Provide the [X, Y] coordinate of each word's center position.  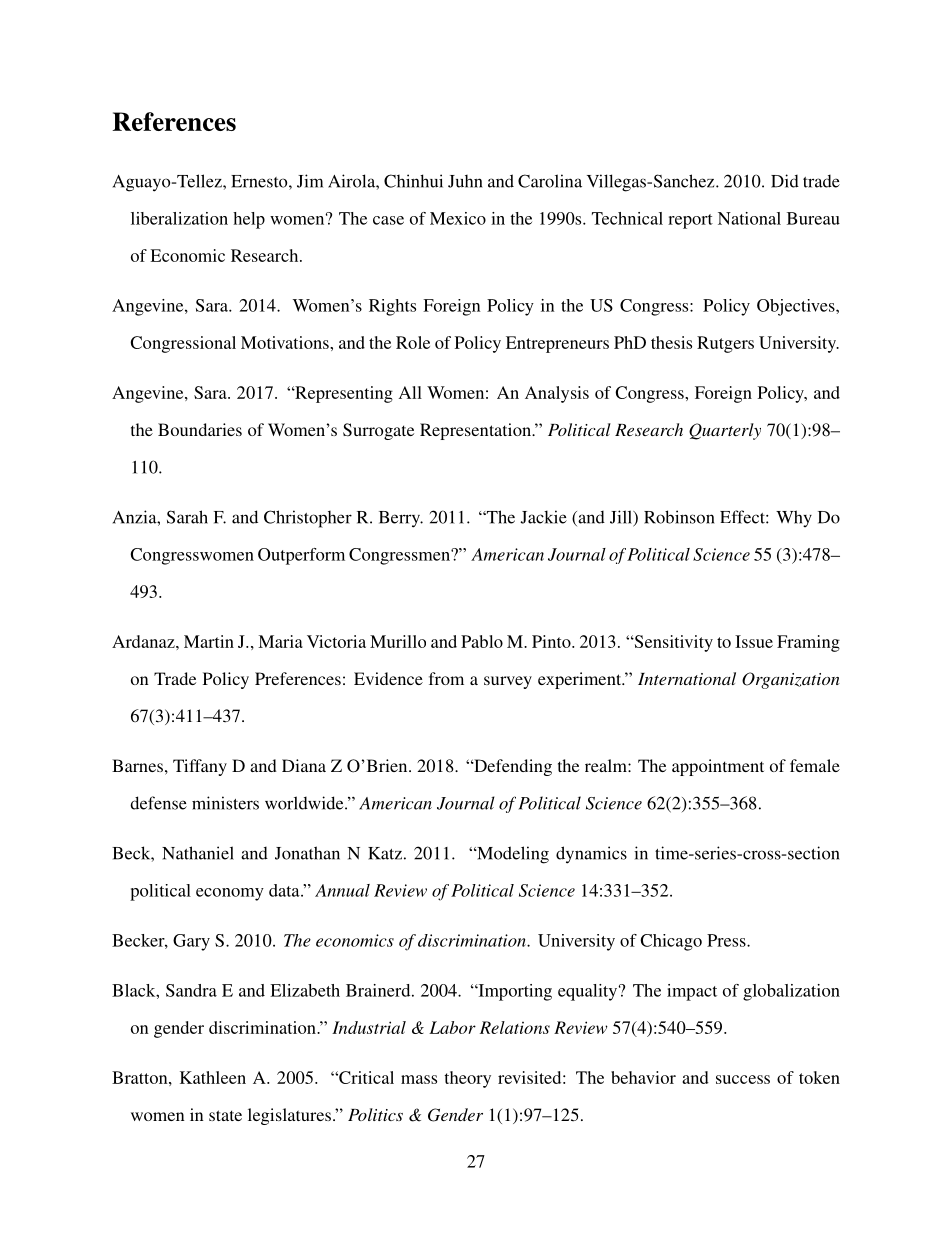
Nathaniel [198, 853]
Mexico [458, 218]
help [249, 220]
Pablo [482, 641]
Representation [476, 431]
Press [727, 940]
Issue [754, 641]
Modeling [512, 855]
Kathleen [213, 1077]
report [690, 221]
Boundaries [200, 429]
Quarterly [725, 431]
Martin [209, 641]
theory [467, 1079]
